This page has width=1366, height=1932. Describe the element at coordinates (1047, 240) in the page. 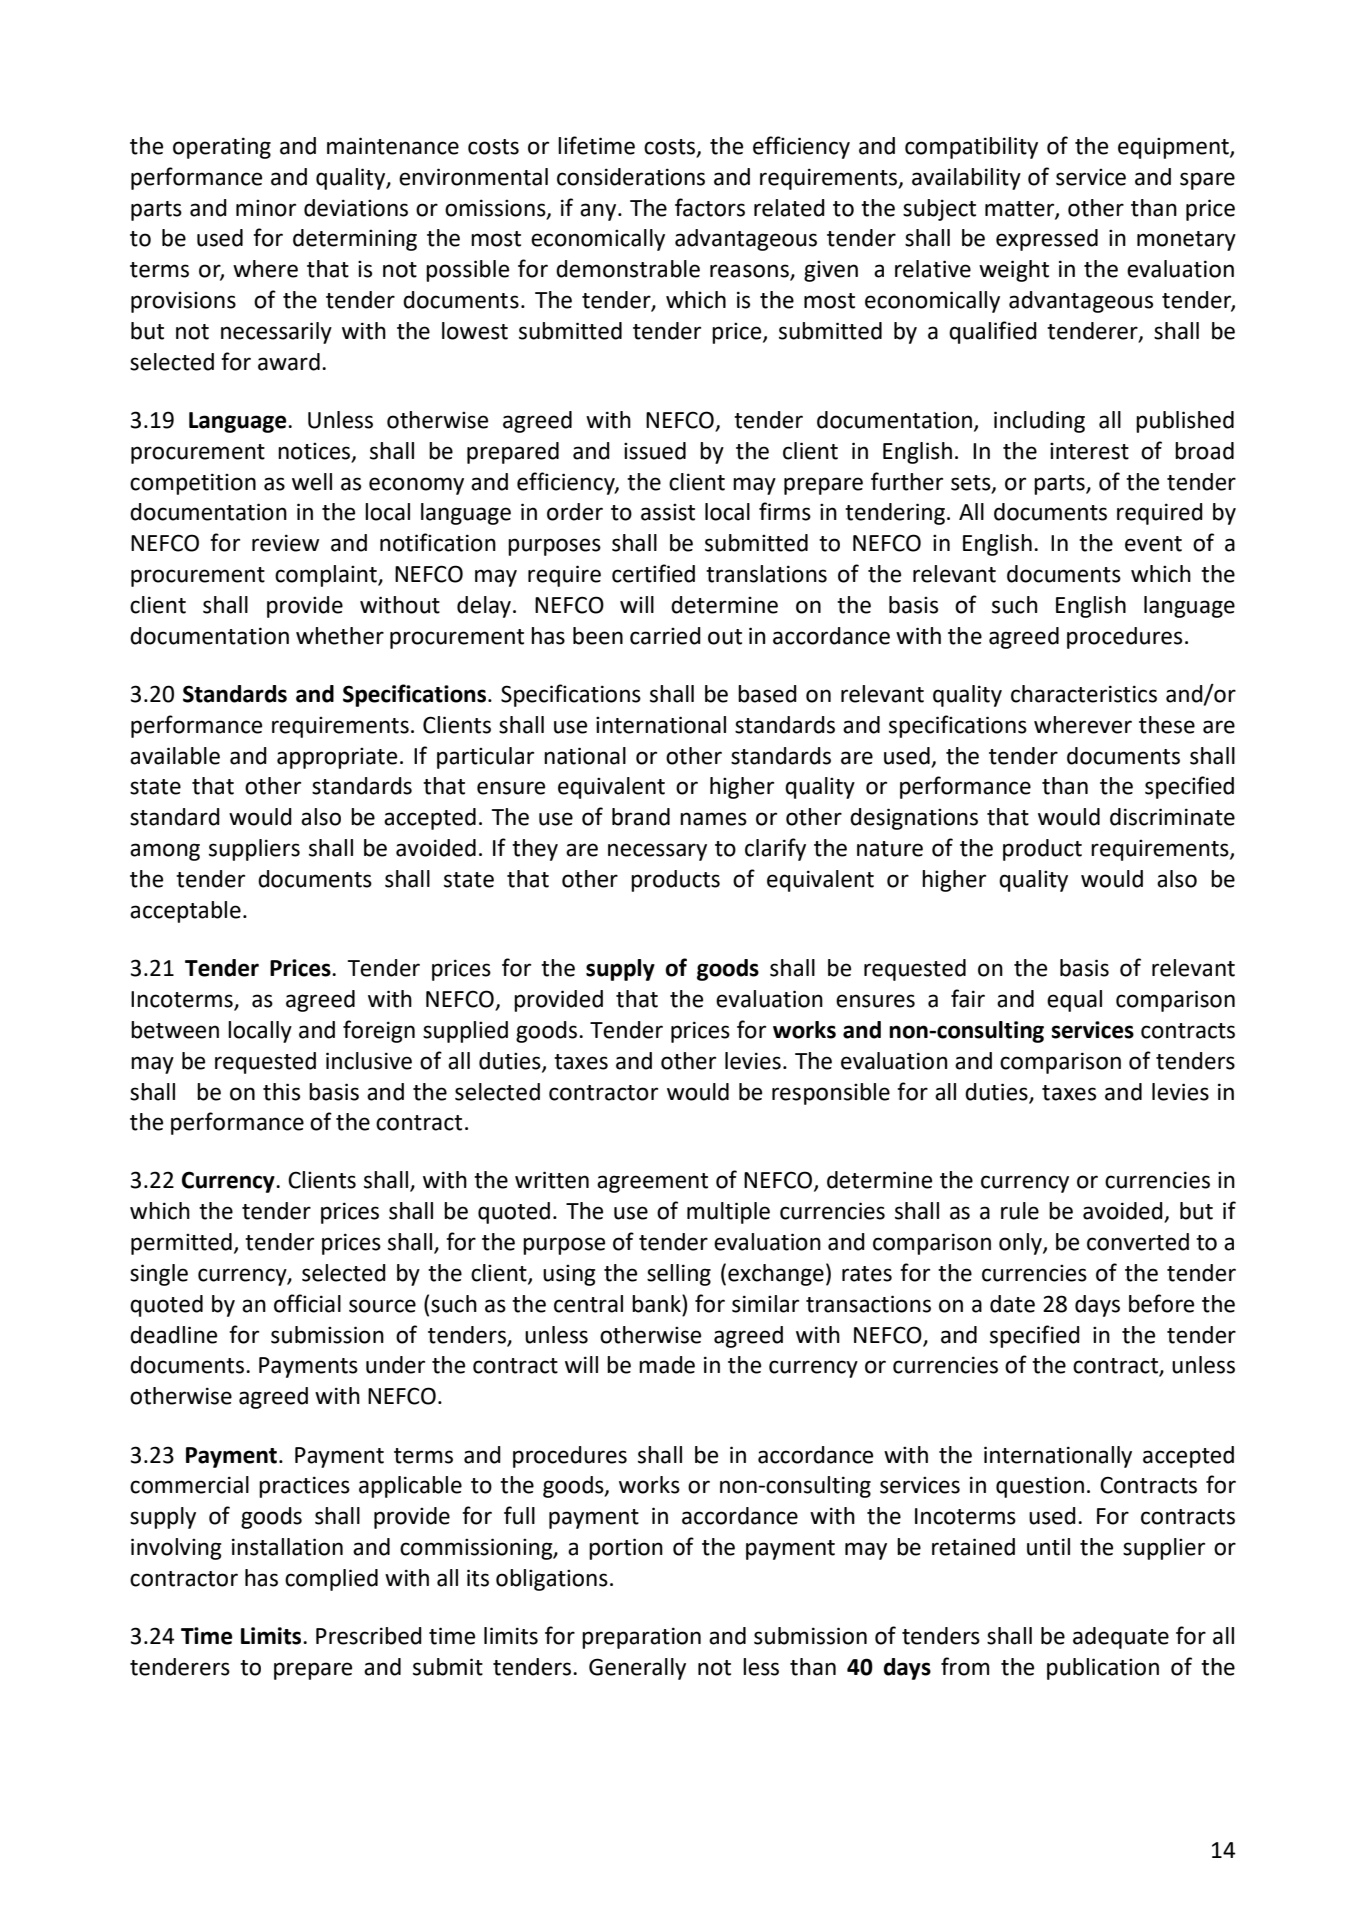

I see `expressed` at that location.
